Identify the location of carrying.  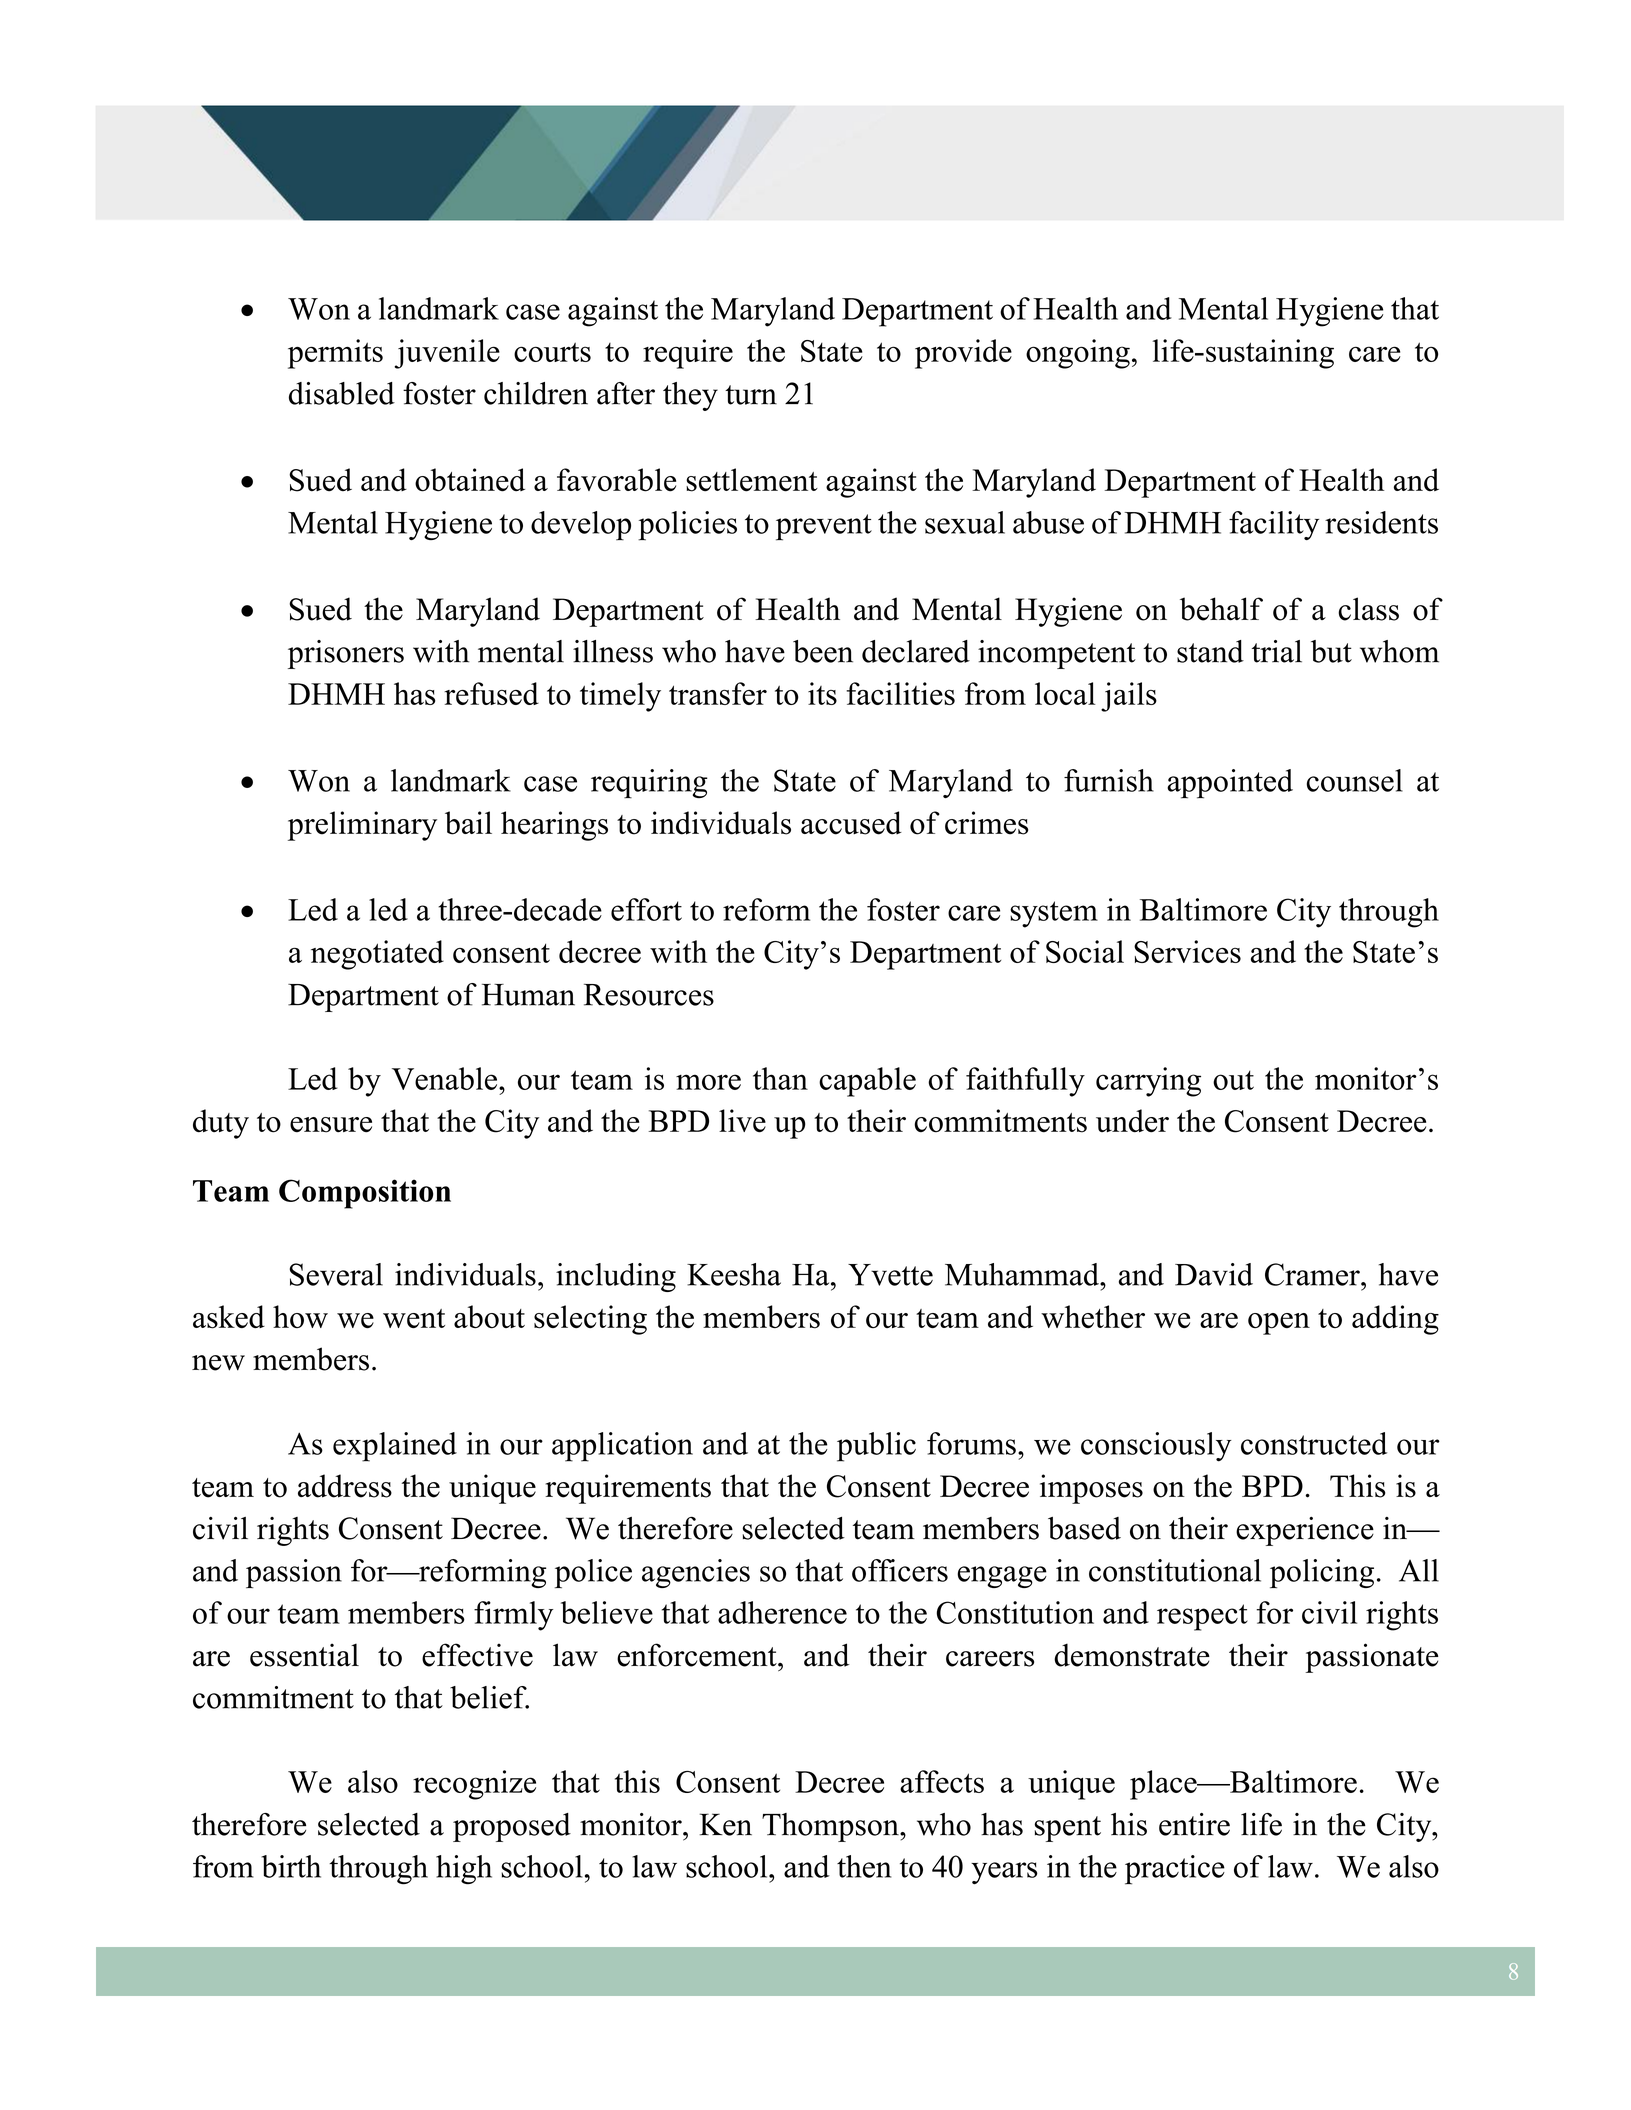
(1148, 1082).
